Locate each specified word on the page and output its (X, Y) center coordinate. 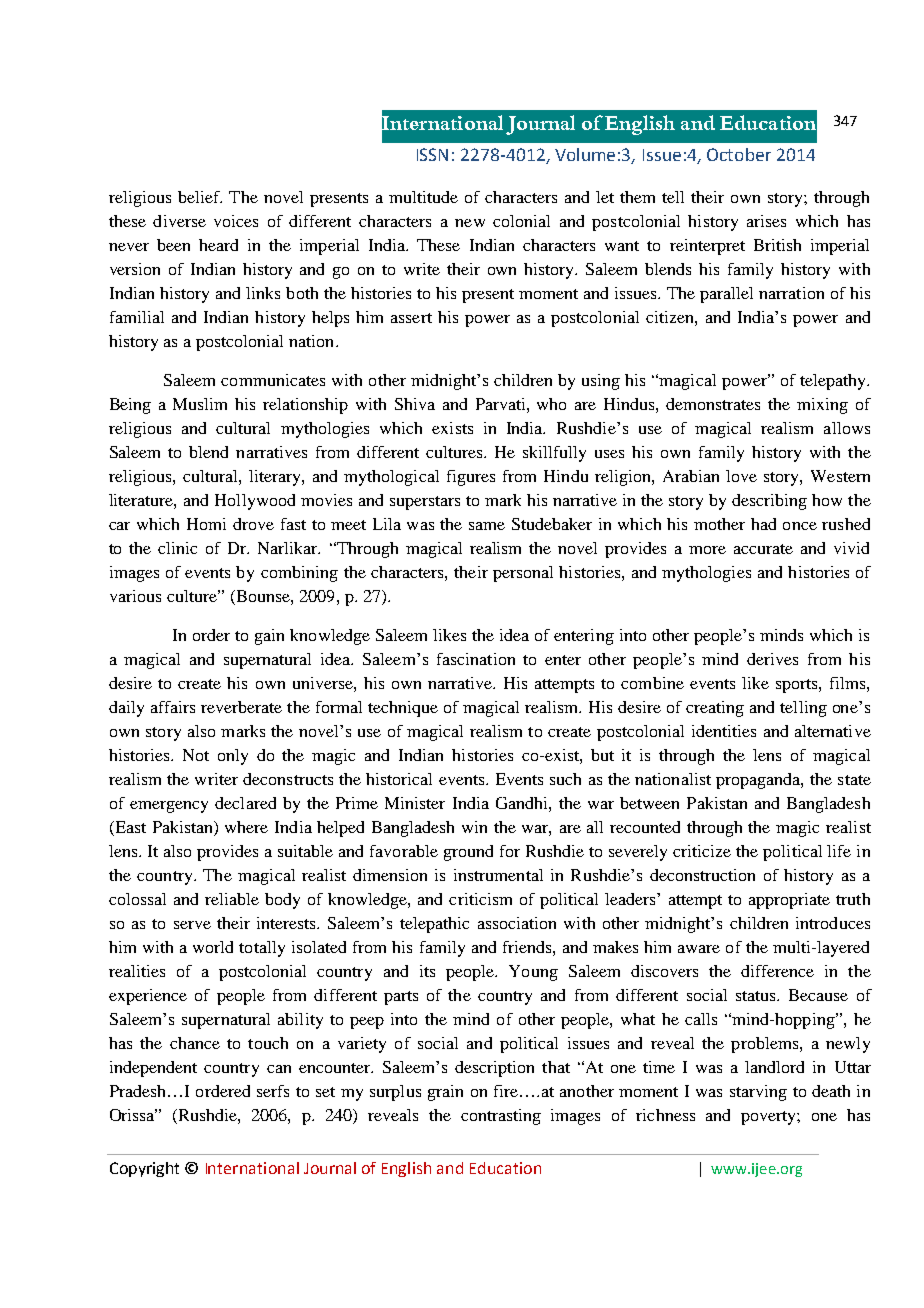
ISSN (432, 154)
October (739, 154)
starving (758, 1093)
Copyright (144, 1169)
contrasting (501, 1117)
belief (200, 197)
